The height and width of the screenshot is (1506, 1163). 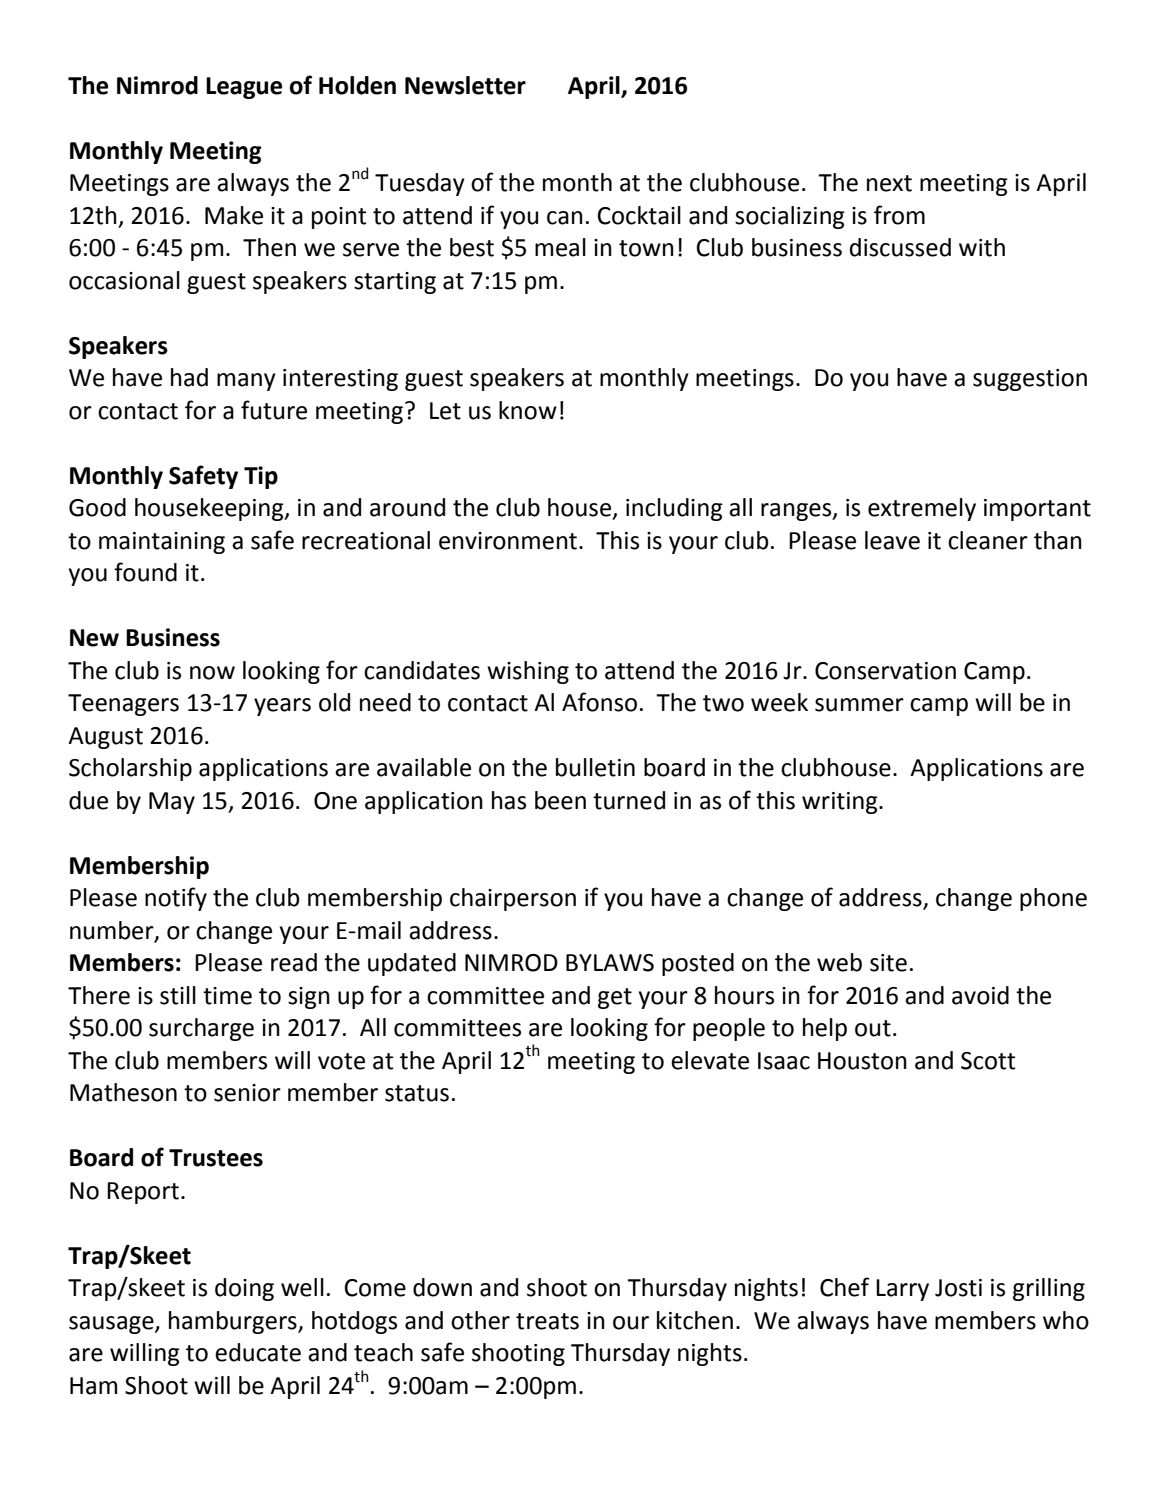 I want to click on environment, so click(x=508, y=541).
